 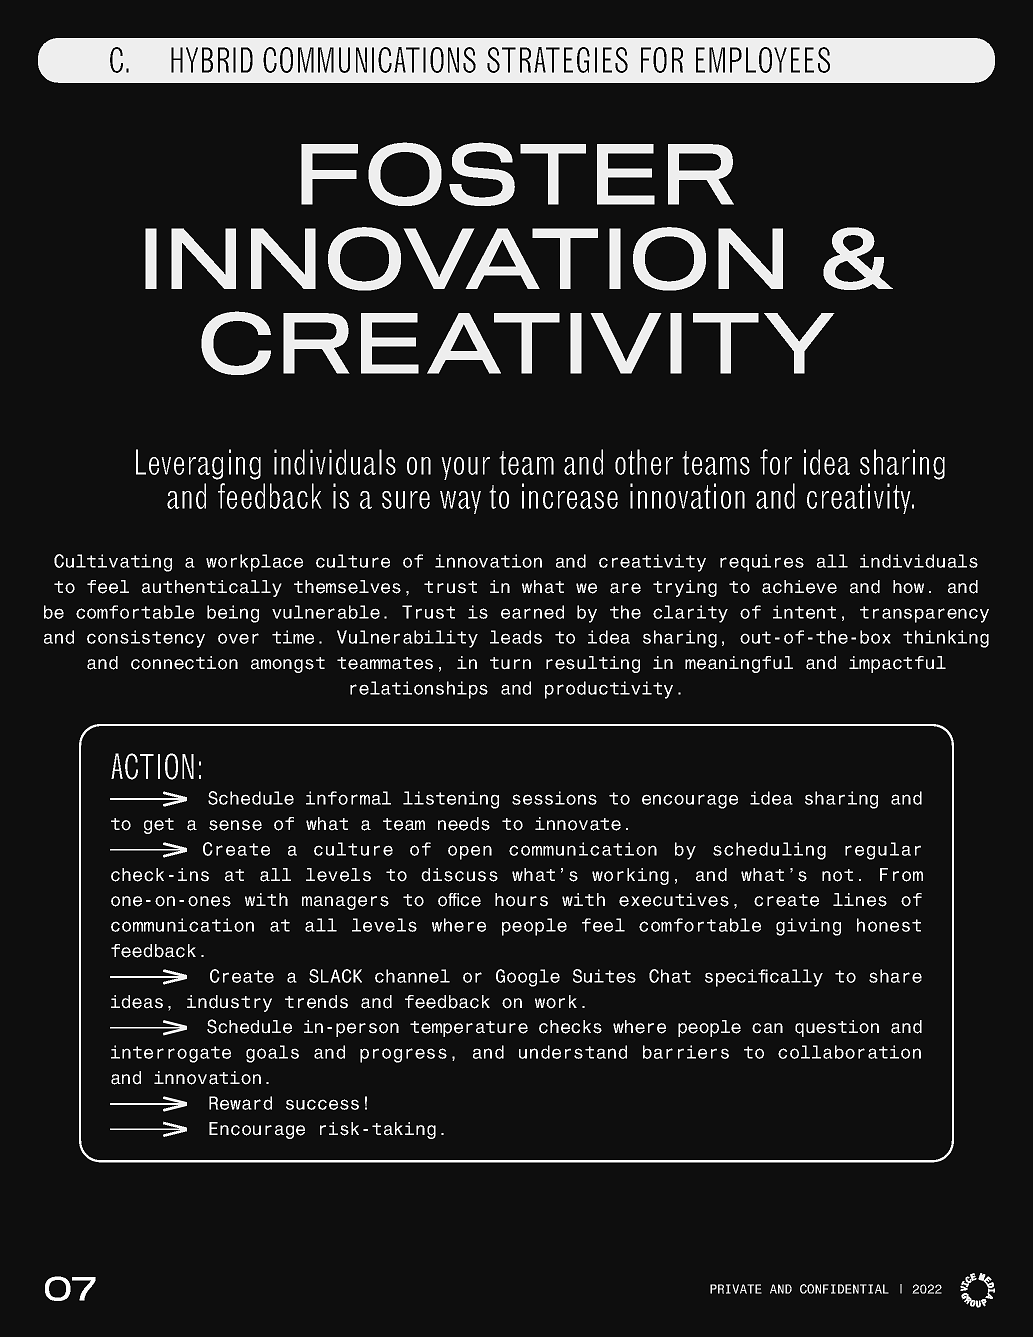 What do you see at coordinates (570, 496) in the screenshot?
I see `increase` at bounding box center [570, 496].
